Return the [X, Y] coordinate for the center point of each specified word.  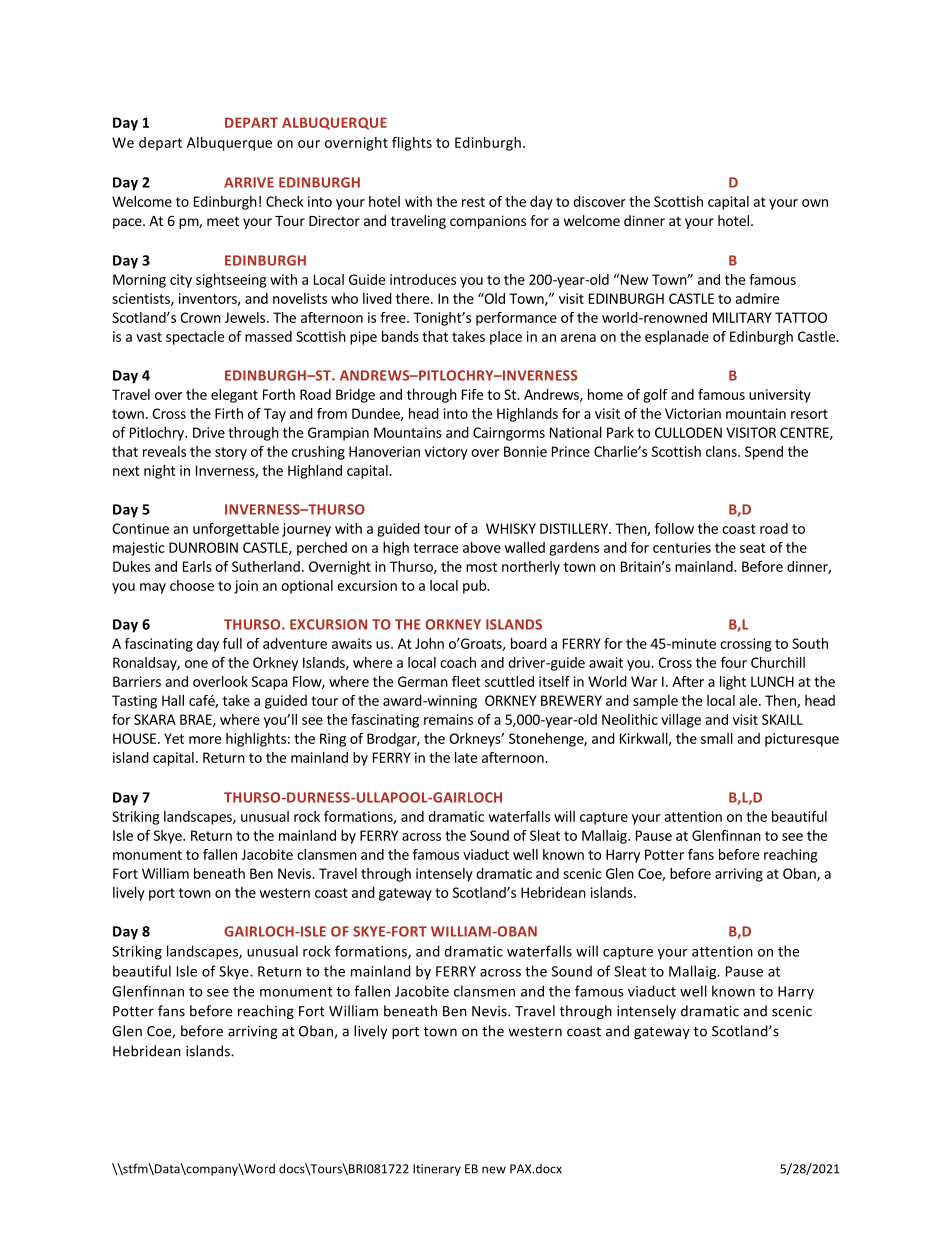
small [717, 738]
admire [757, 298]
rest [473, 202]
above [482, 547]
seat [753, 548]
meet [223, 221]
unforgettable [236, 530]
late [466, 757]
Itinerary [437, 1170]
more [205, 740]
